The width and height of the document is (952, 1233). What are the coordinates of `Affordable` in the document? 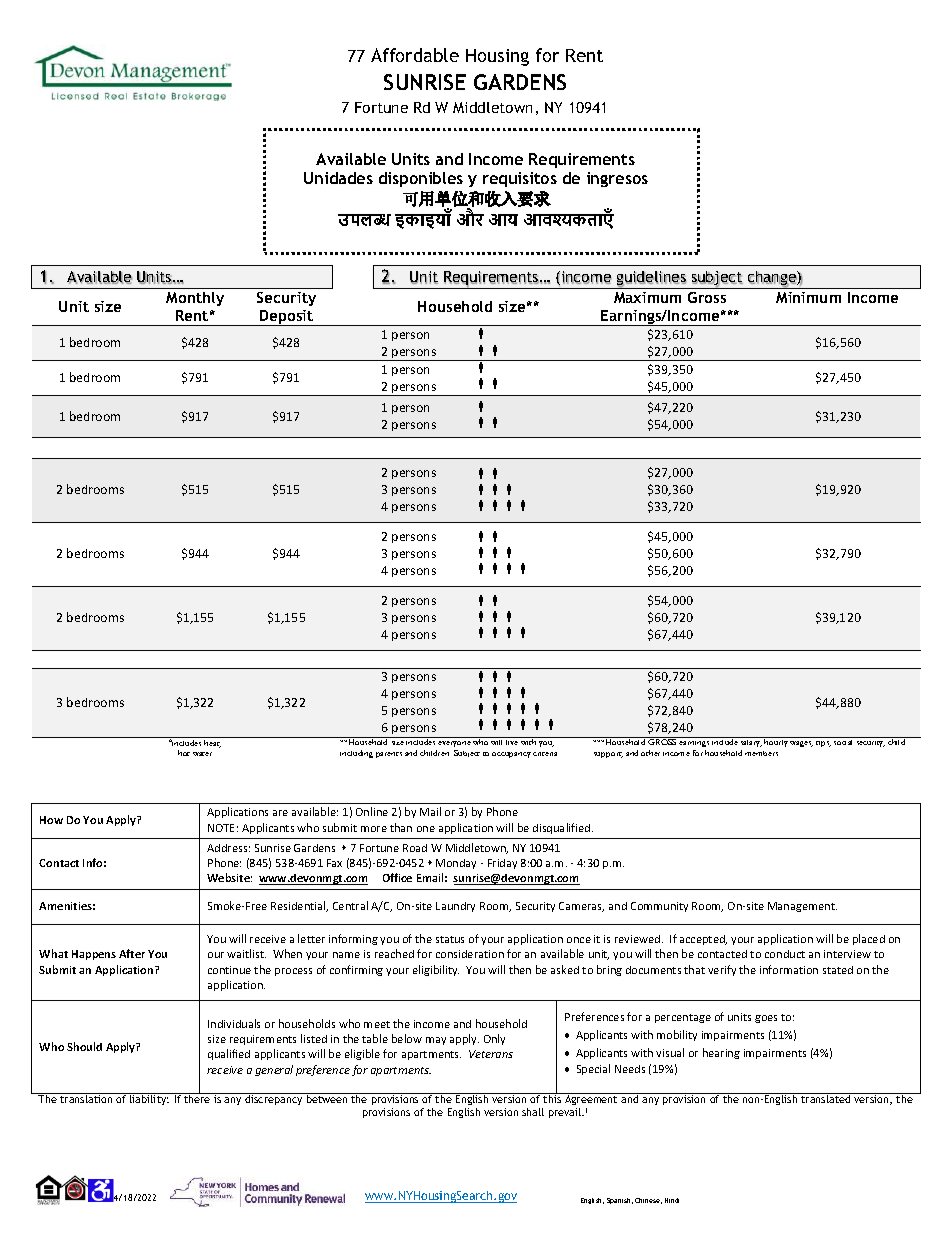 It's located at (415, 55).
